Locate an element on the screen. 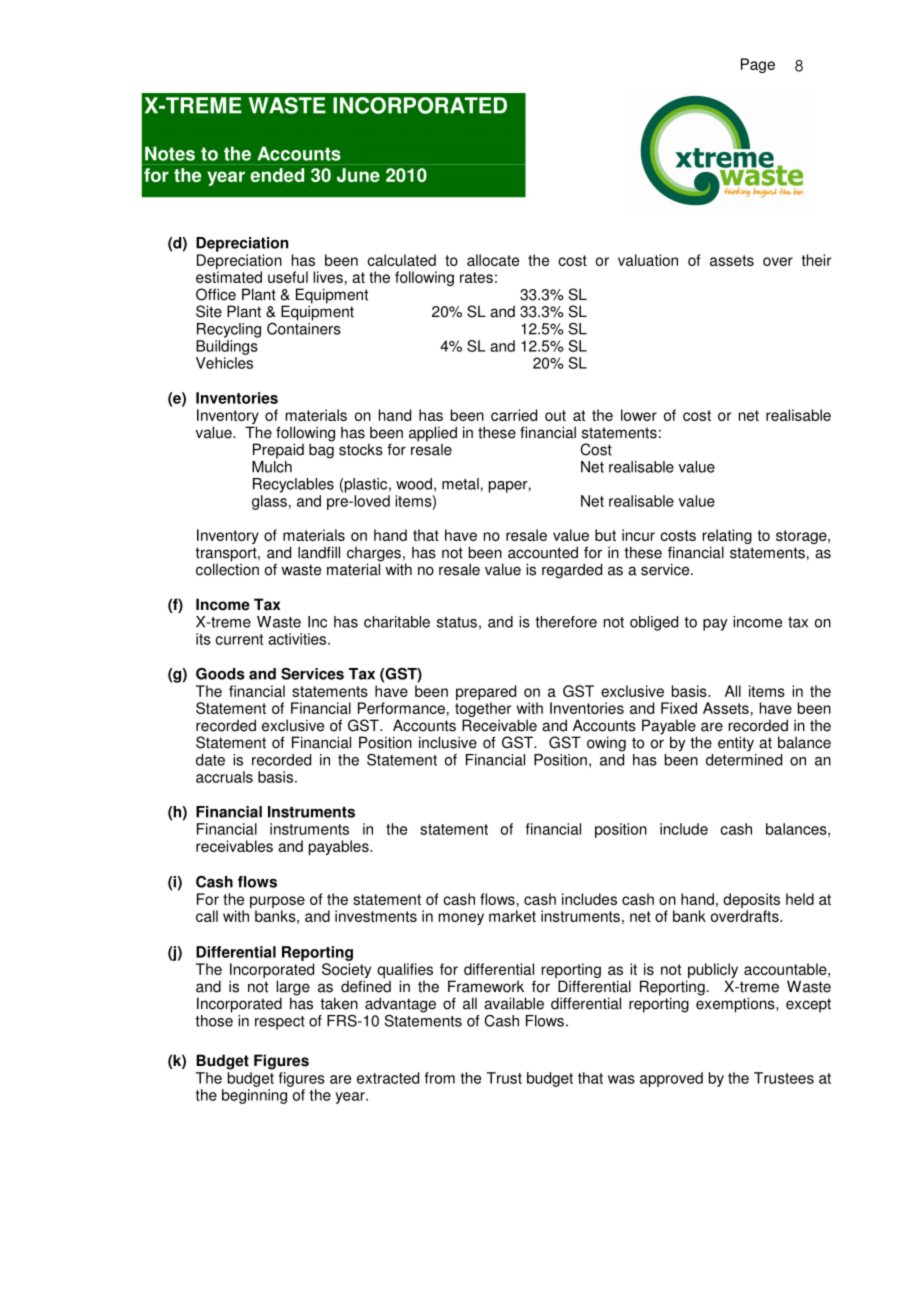 This screenshot has width=924, height=1308. beginning is located at coordinates (254, 1096).
